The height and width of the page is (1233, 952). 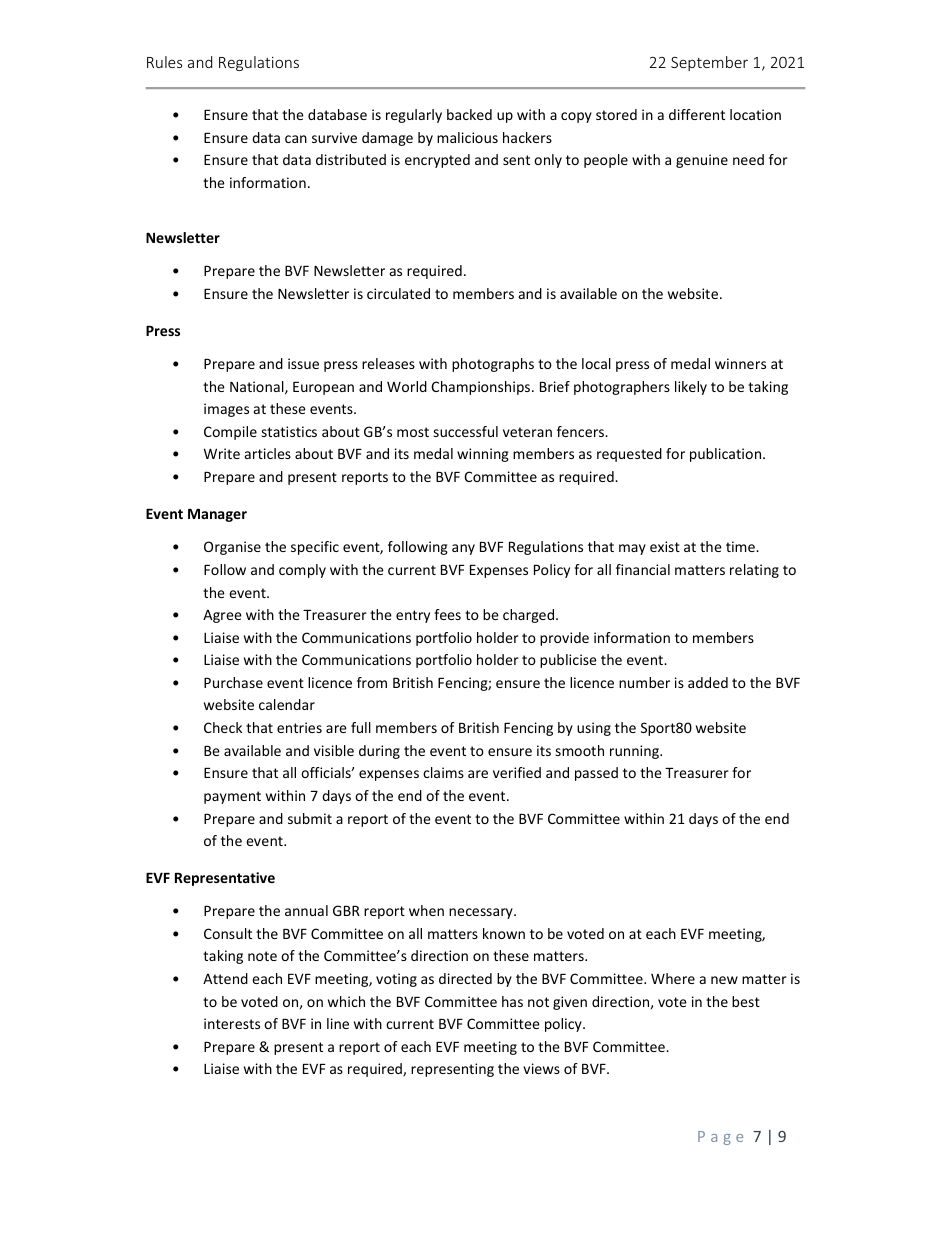 What do you see at coordinates (232, 1023) in the page?
I see `interests` at bounding box center [232, 1023].
